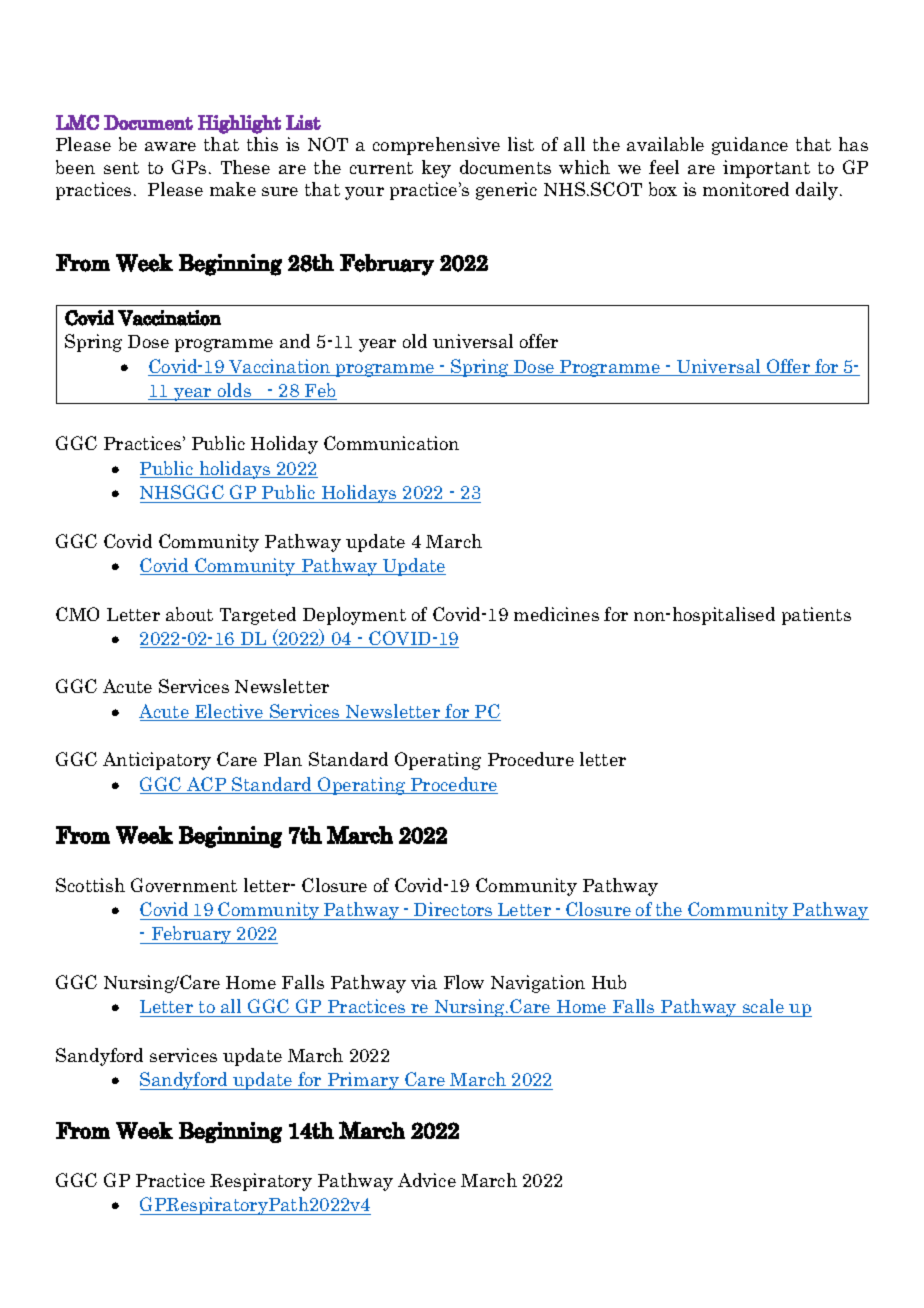 Image resolution: width=924 pixels, height=1308 pixels. Describe the element at coordinates (763, 1008) in the image. I see `scale` at that location.
